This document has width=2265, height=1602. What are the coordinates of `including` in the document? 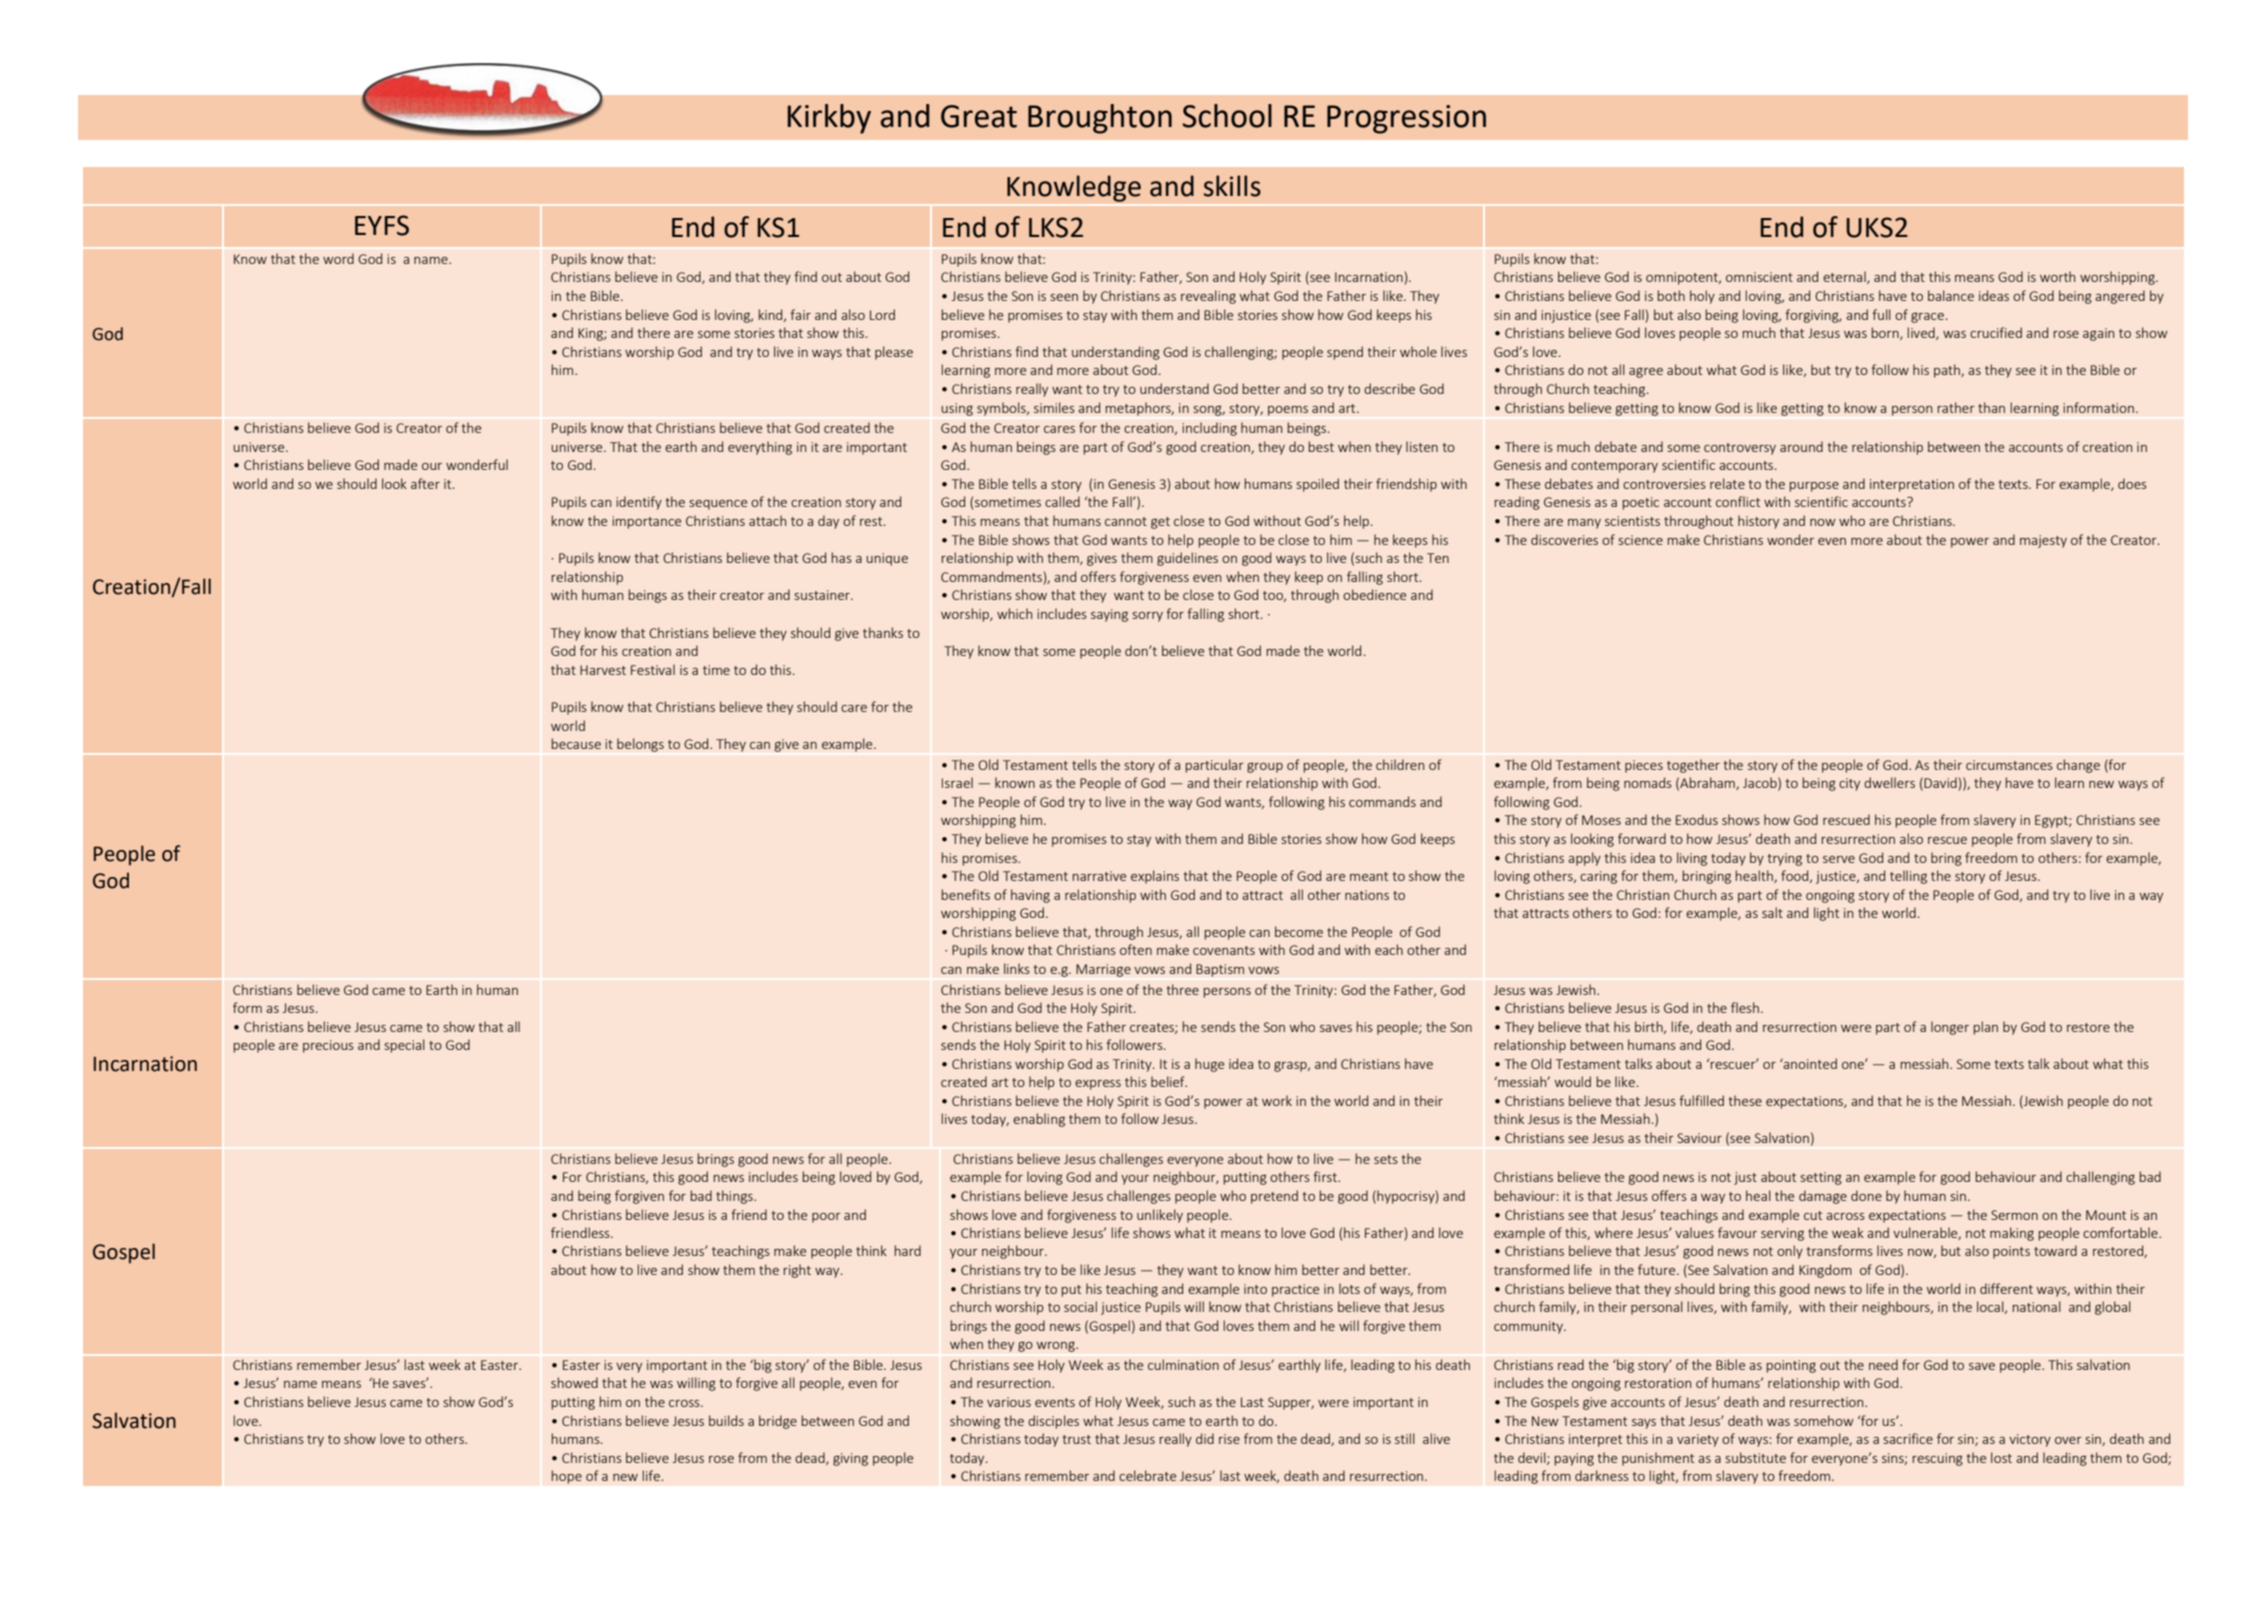 It's located at (1209, 429).
